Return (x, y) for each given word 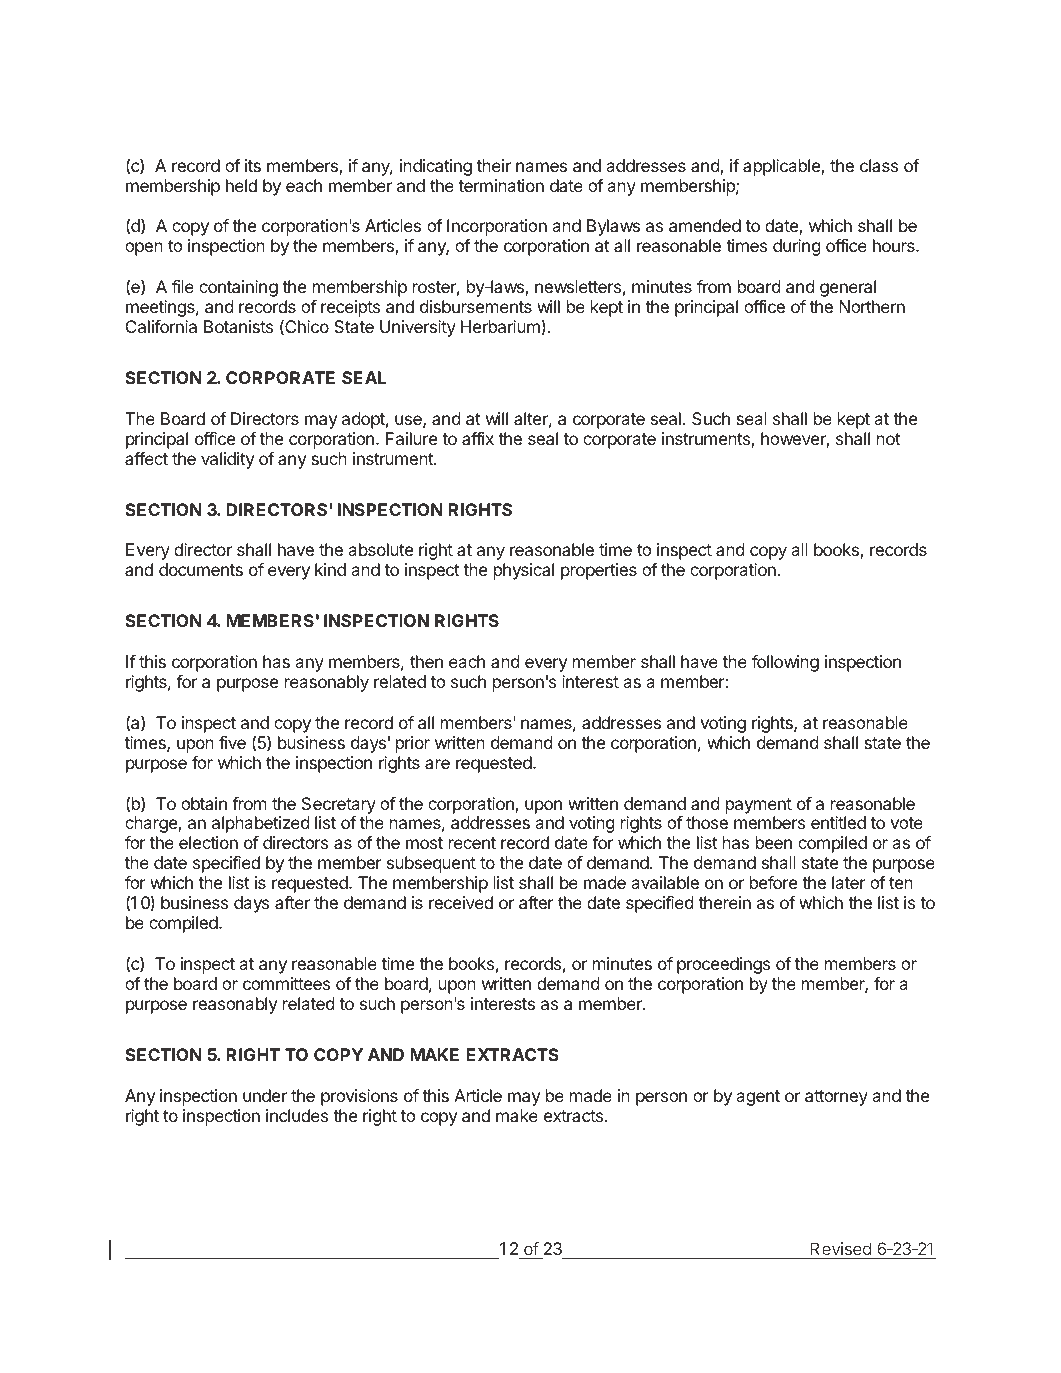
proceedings (723, 965)
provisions (359, 1097)
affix (478, 438)
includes (297, 1115)
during (797, 247)
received (461, 902)
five (232, 742)
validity (227, 460)
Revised (840, 1248)
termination (501, 185)
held (241, 185)
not (888, 439)
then (426, 661)
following (785, 663)
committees (286, 983)
